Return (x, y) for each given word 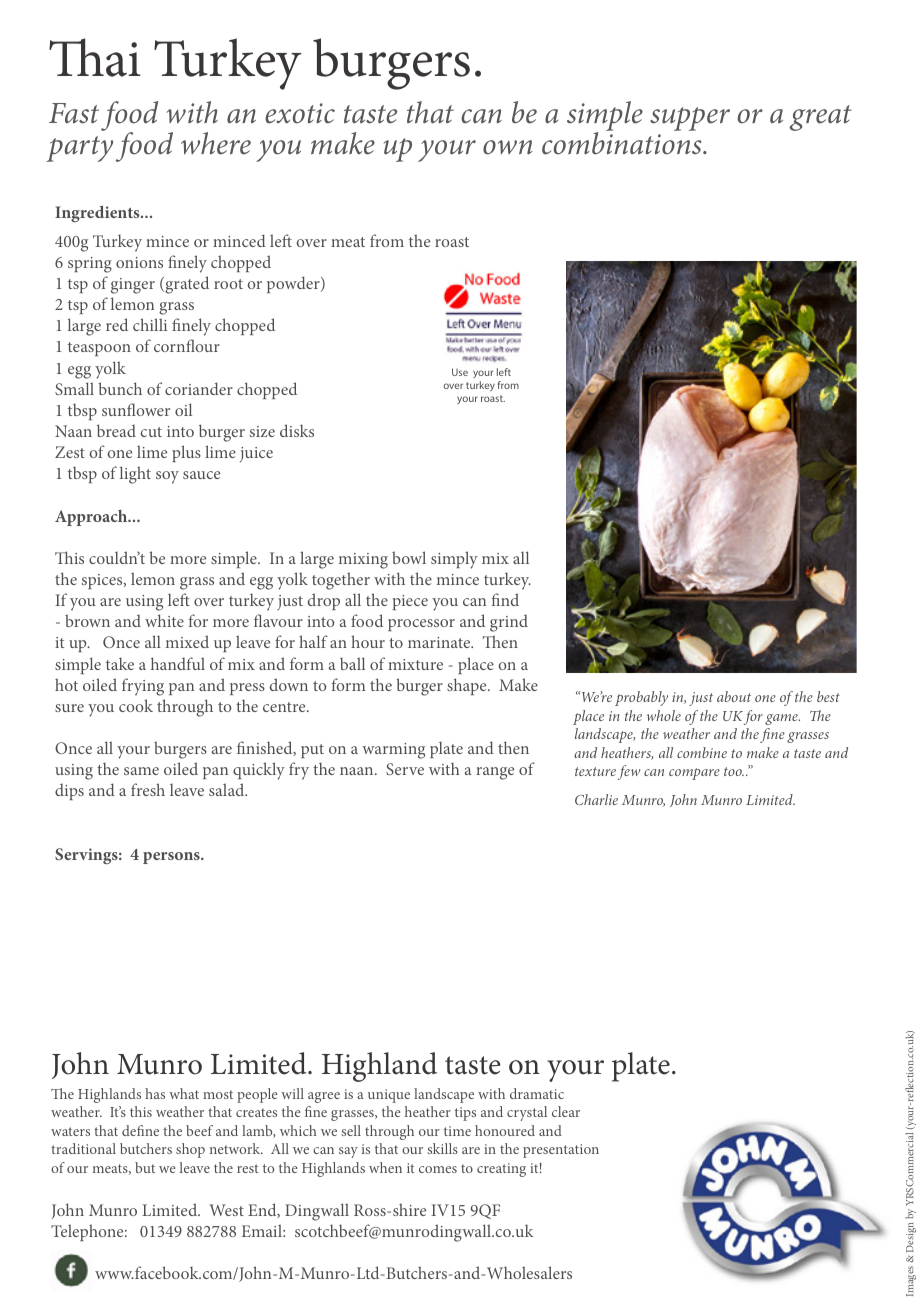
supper (690, 119)
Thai (95, 57)
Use (460, 372)
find (505, 599)
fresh (148, 789)
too (734, 771)
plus (186, 453)
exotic (300, 113)
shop (190, 1150)
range (495, 773)
